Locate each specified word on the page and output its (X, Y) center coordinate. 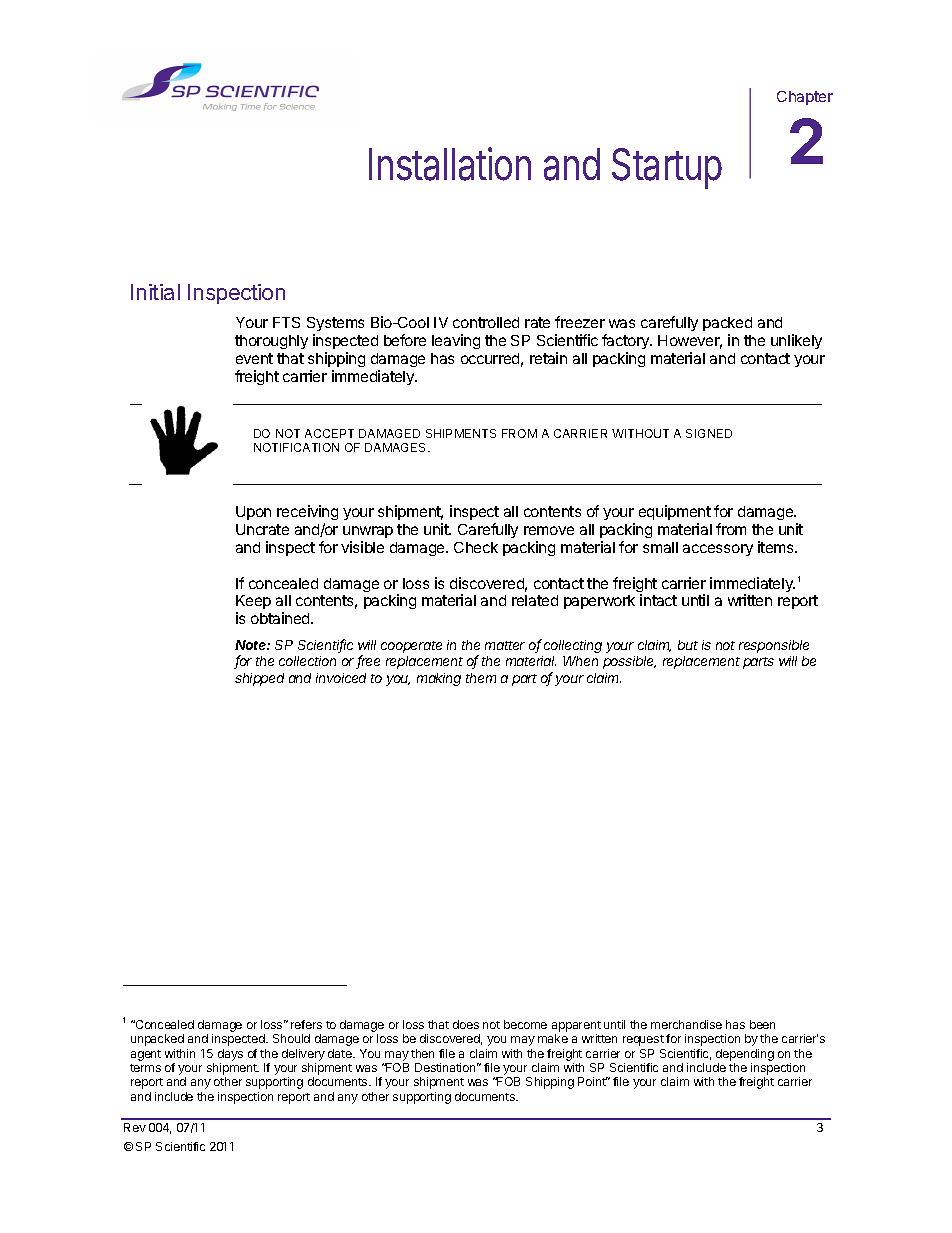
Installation (450, 164)
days (230, 1055)
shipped (259, 679)
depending (745, 1056)
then (422, 1053)
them (481, 678)
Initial (155, 292)
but (688, 645)
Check (476, 547)
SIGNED (709, 433)
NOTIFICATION (296, 447)
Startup (667, 168)
